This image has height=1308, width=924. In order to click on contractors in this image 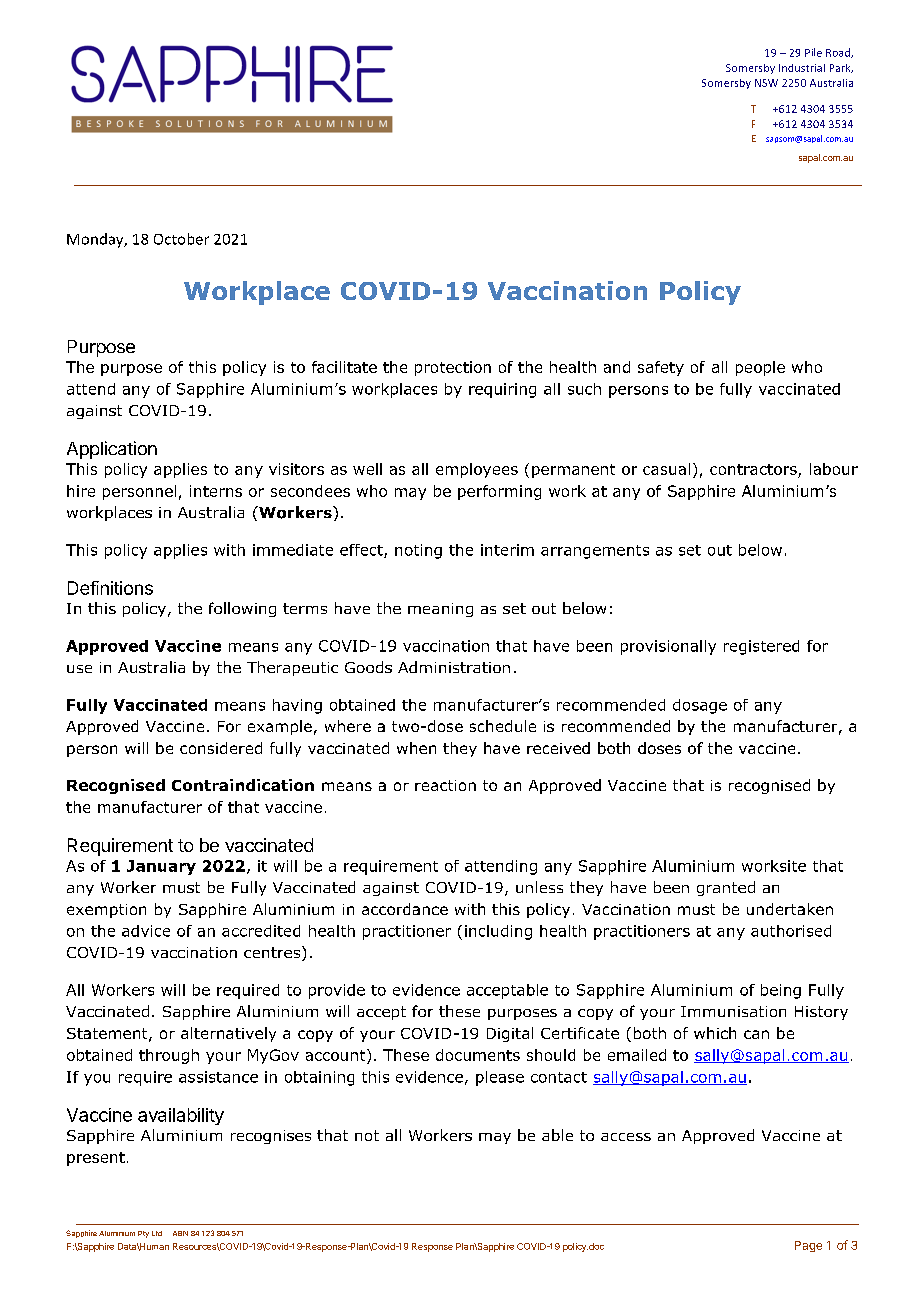, I will do `click(754, 471)`.
